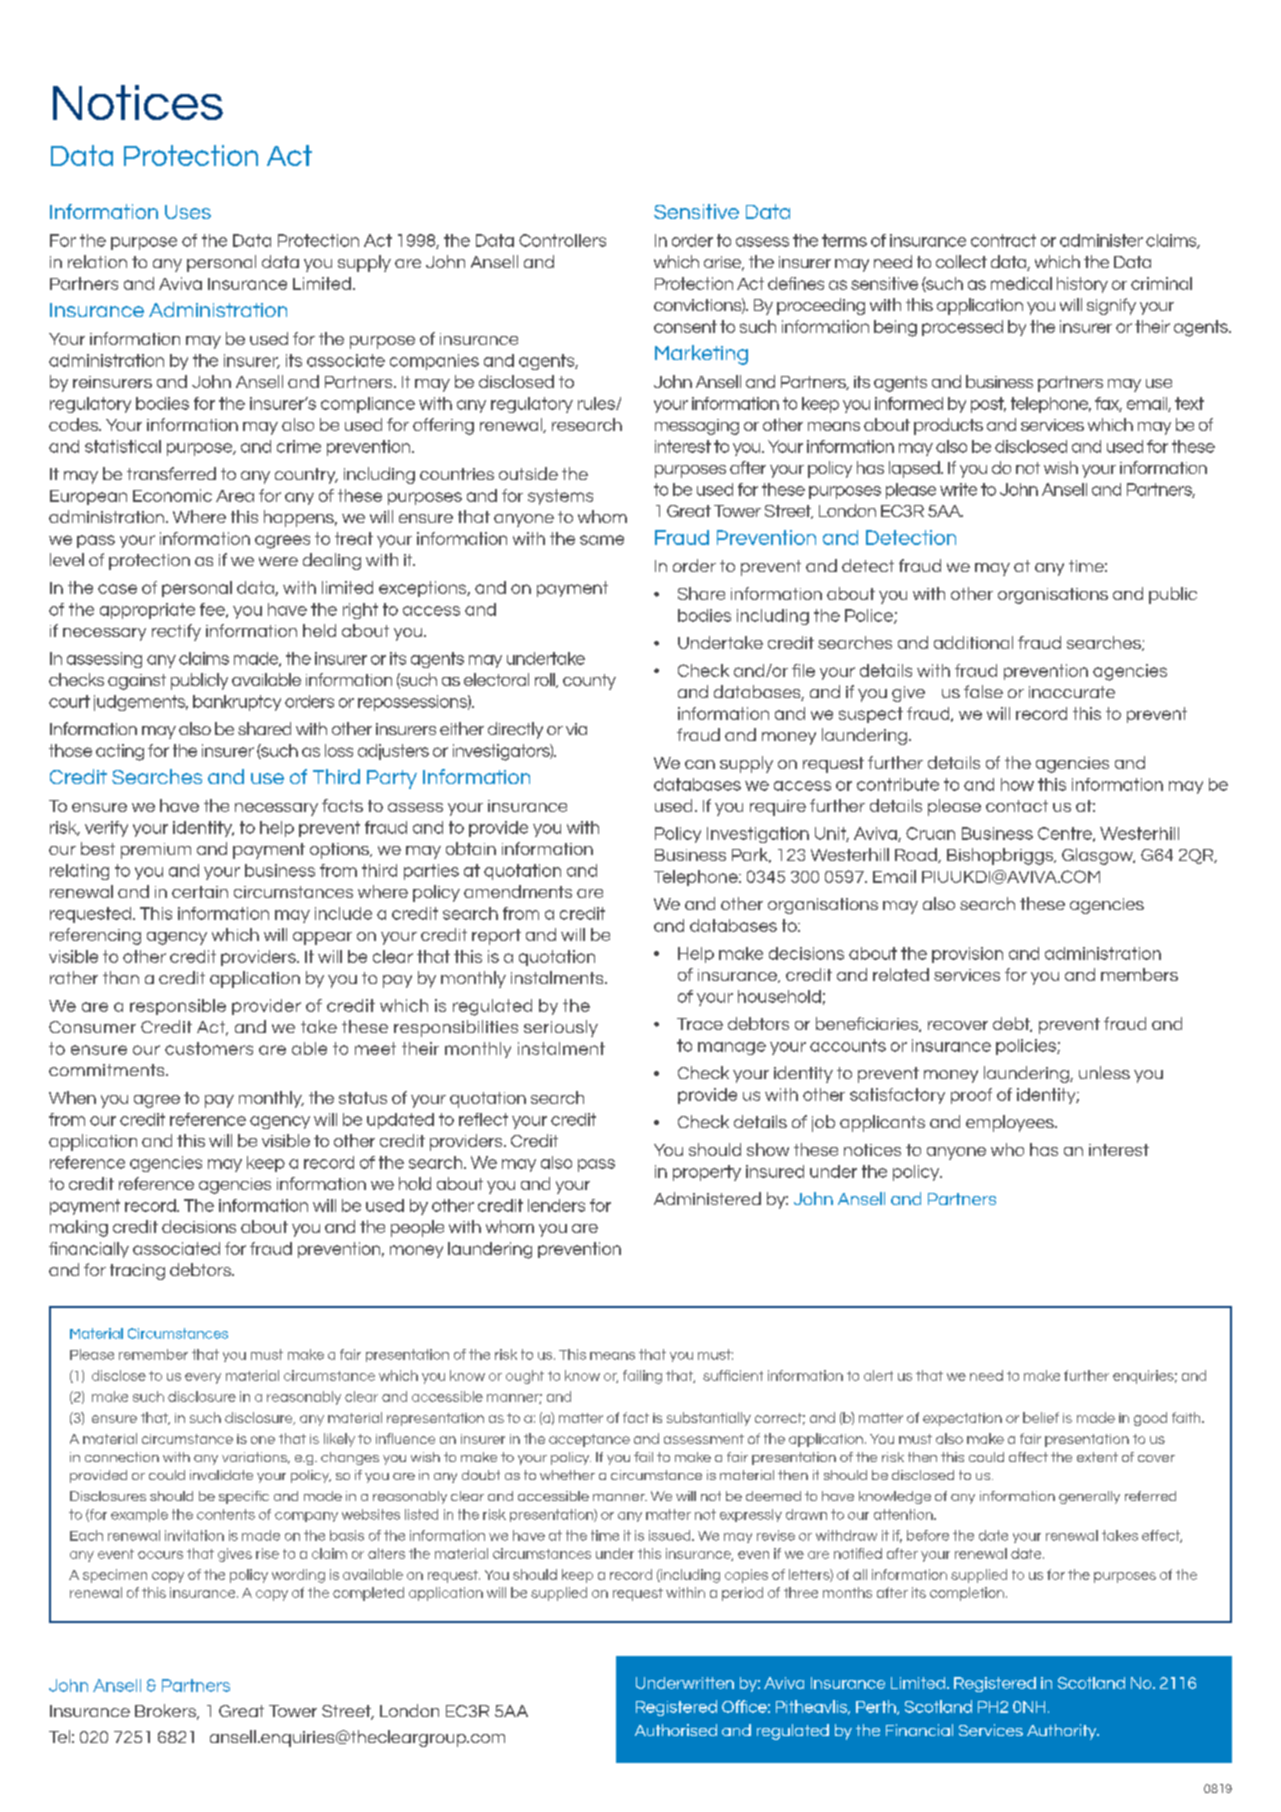 This page has width=1281, height=1812. Describe the element at coordinates (556, 1205) in the page. I see `lenders` at that location.
